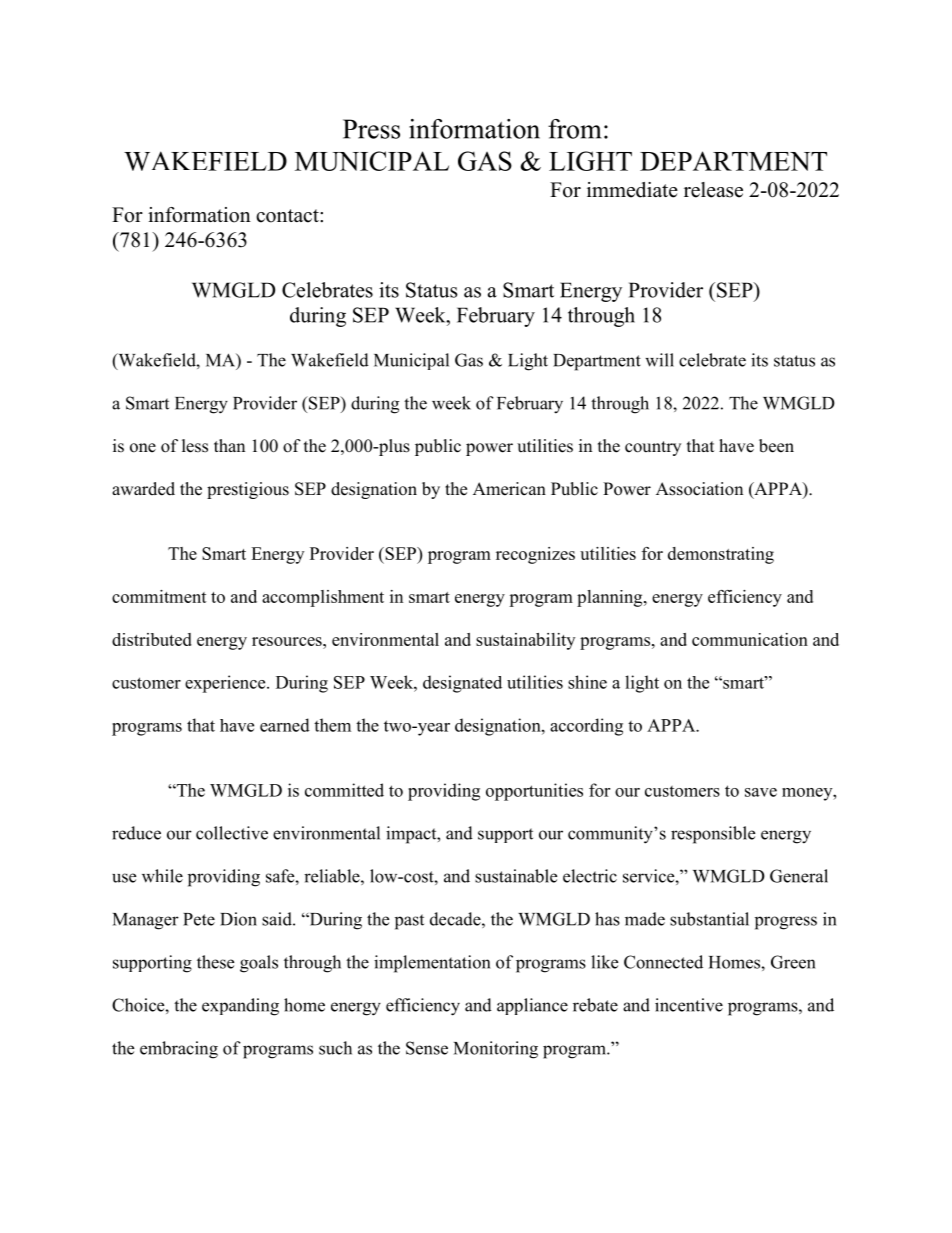  I want to click on Sense, so click(427, 1048).
